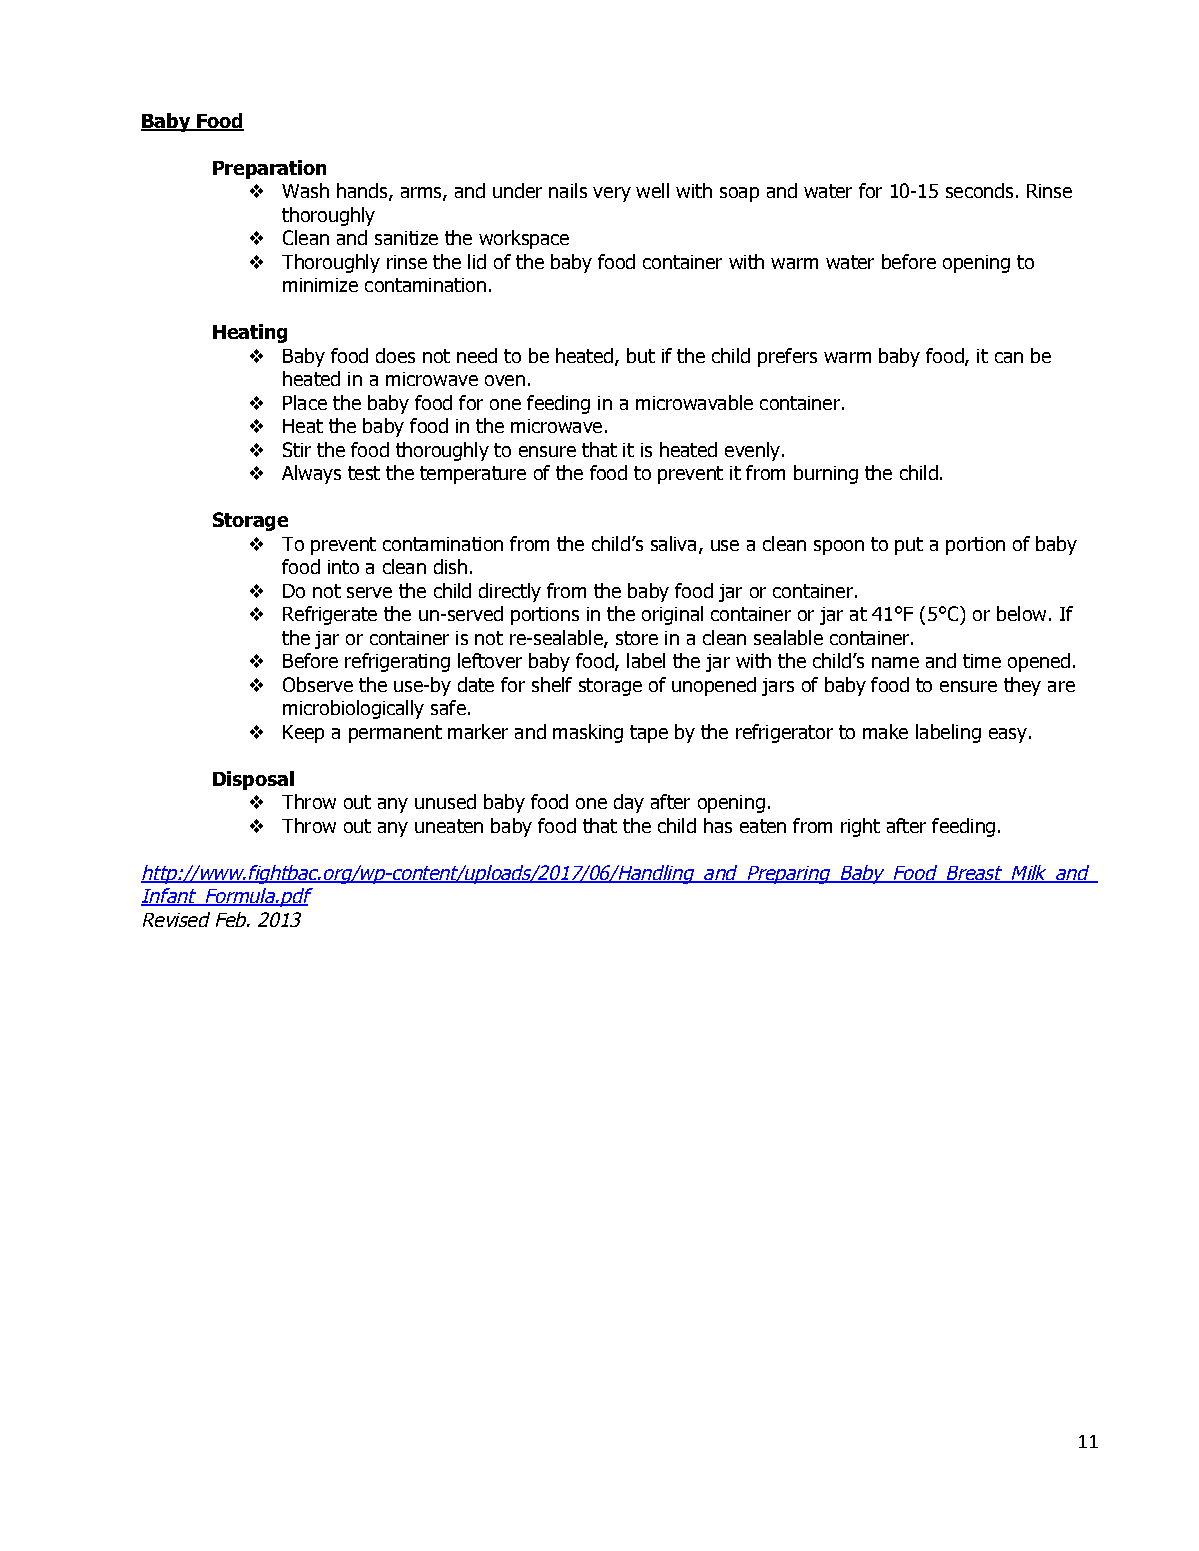 This document has height=1551, width=1199. What do you see at coordinates (641, 355) in the document?
I see `but` at bounding box center [641, 355].
